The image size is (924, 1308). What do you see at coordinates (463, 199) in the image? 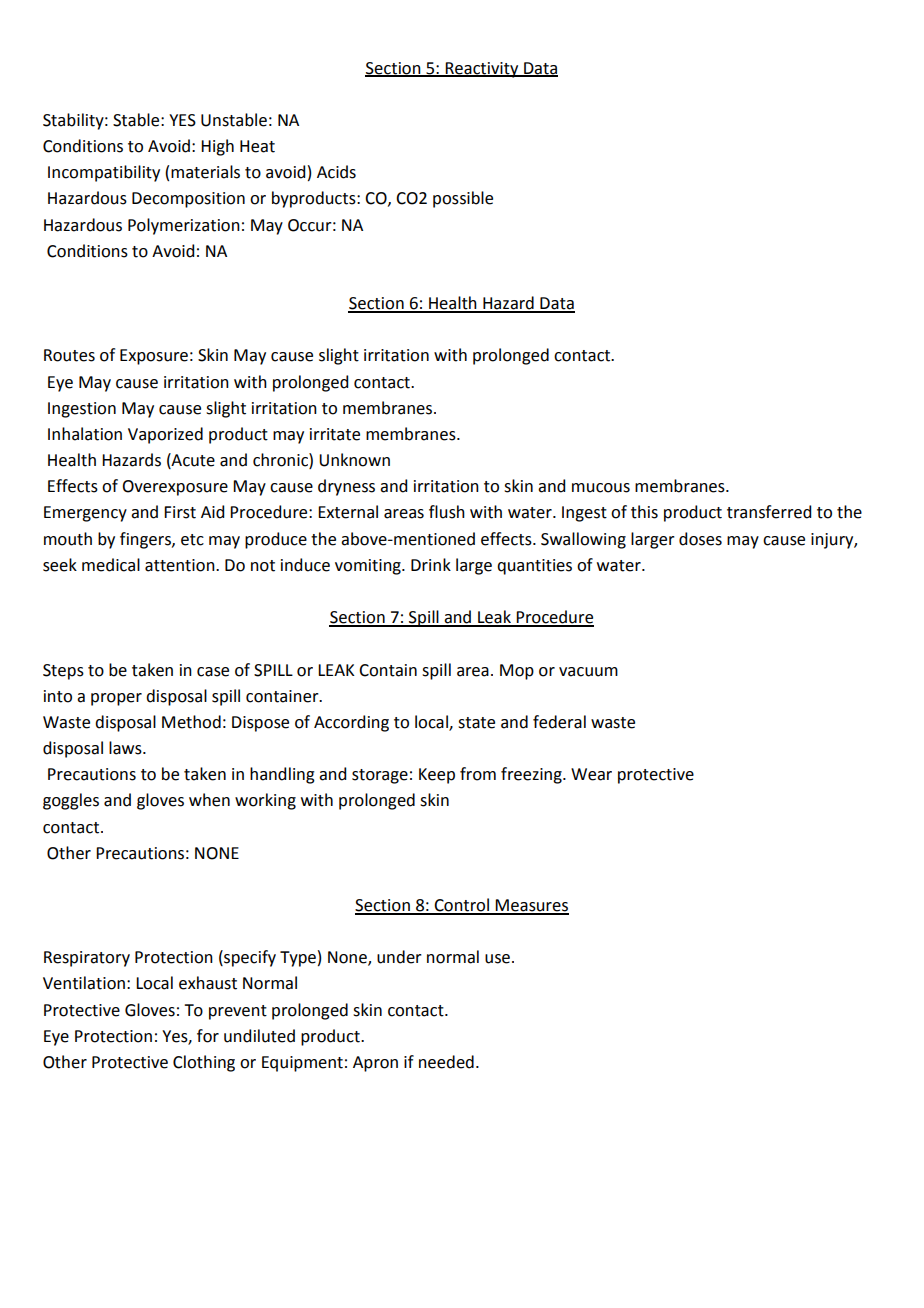
I see `possible` at bounding box center [463, 199].
